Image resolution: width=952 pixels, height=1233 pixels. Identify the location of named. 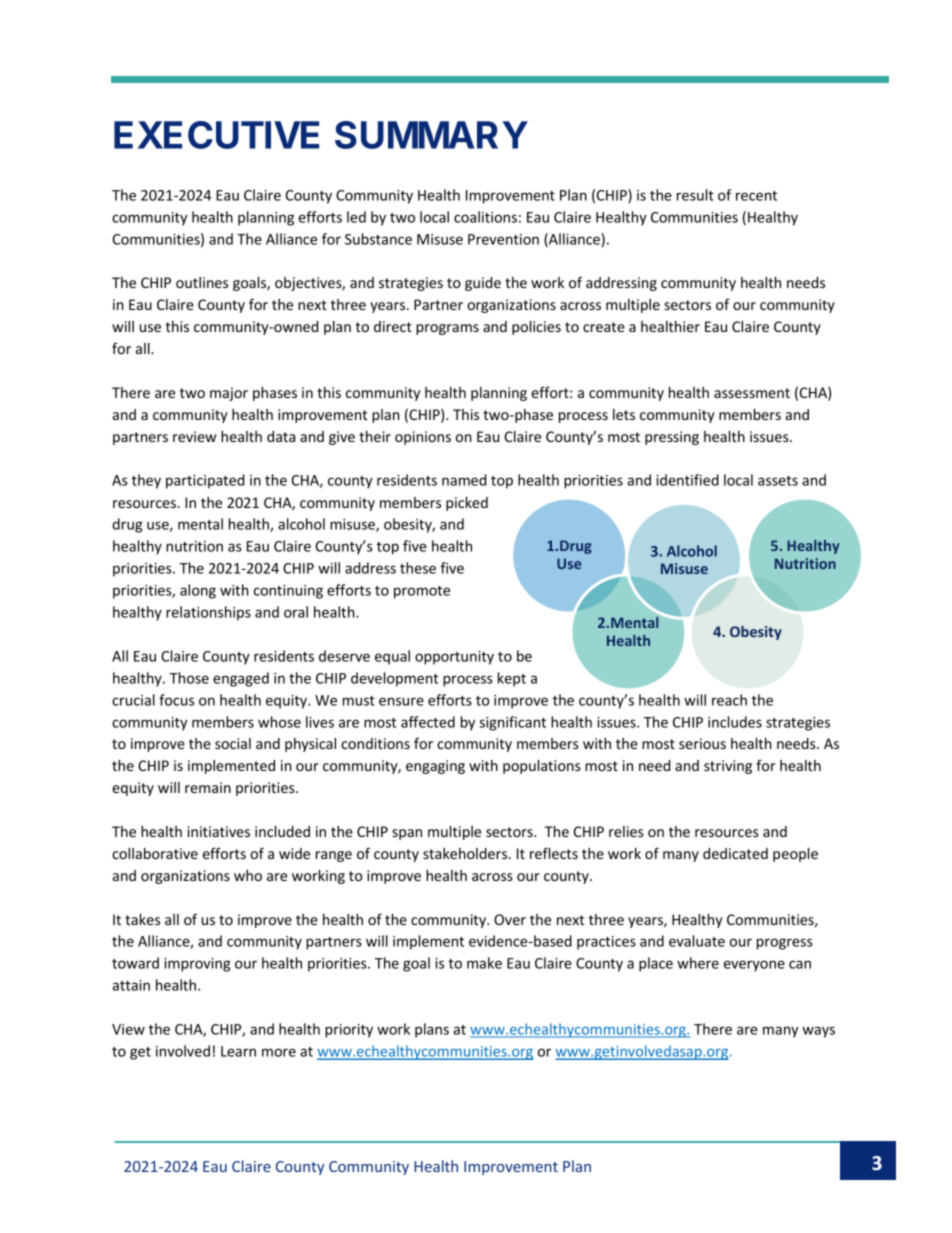
(464, 480).
